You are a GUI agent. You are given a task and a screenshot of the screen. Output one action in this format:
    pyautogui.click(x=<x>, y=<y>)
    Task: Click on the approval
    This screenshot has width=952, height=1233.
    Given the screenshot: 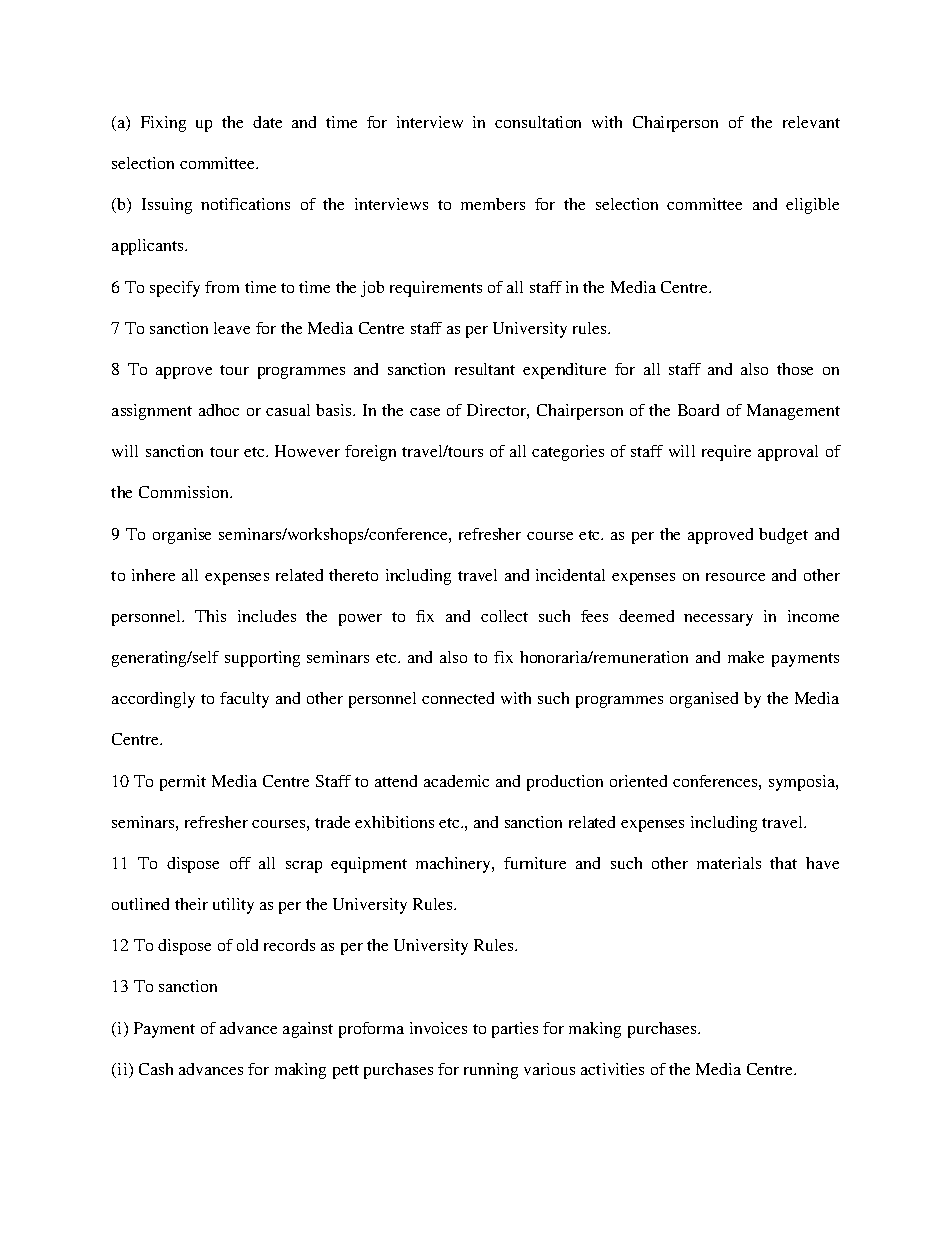 What is the action you would take?
    pyautogui.click(x=788, y=453)
